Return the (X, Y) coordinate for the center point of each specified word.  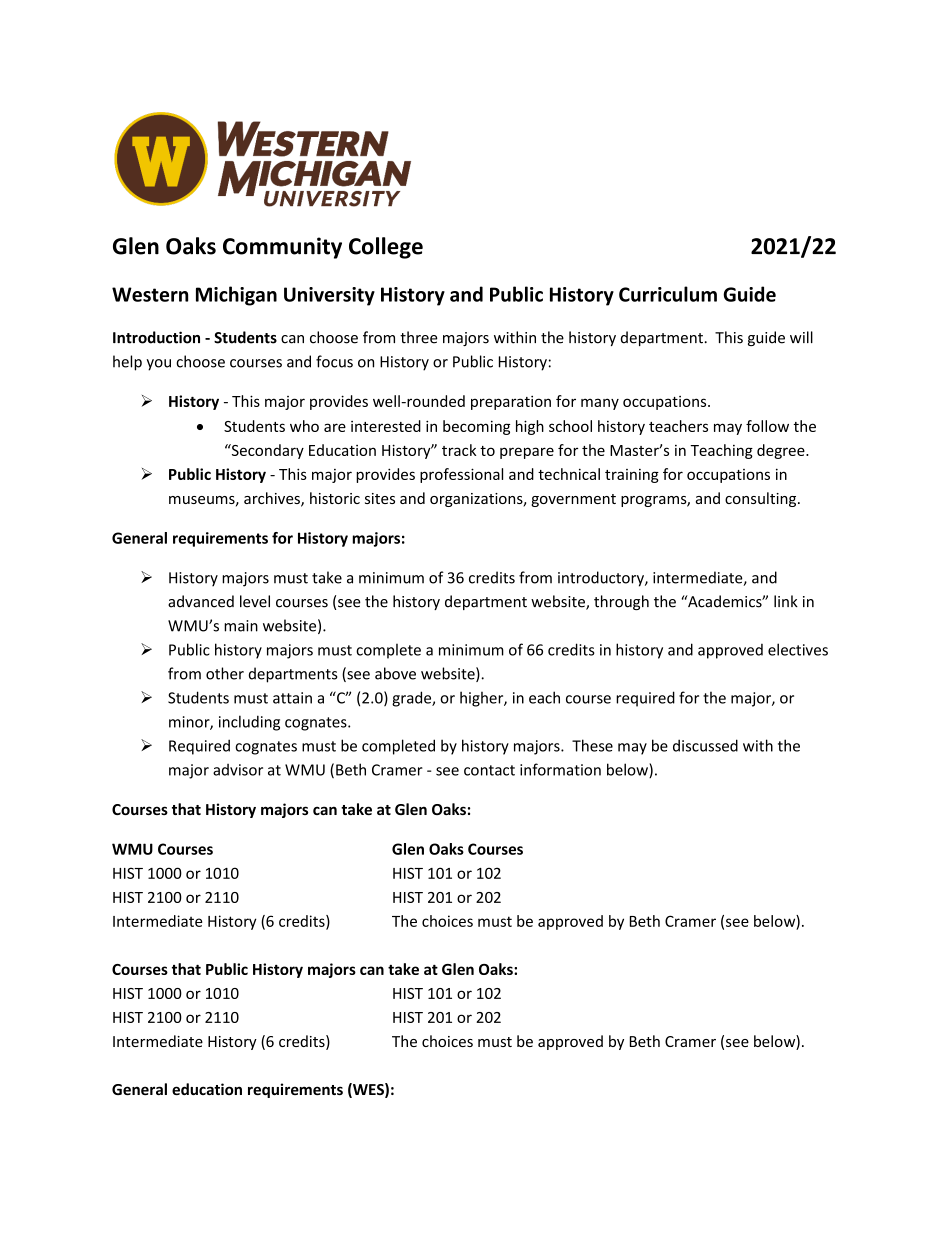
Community (282, 248)
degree (782, 451)
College (386, 248)
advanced (201, 601)
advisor (238, 770)
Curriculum (668, 294)
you (158, 365)
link (786, 601)
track (459, 450)
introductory (602, 579)
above (395, 673)
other (225, 673)
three (419, 337)
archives (273, 499)
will (801, 337)
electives (798, 649)
